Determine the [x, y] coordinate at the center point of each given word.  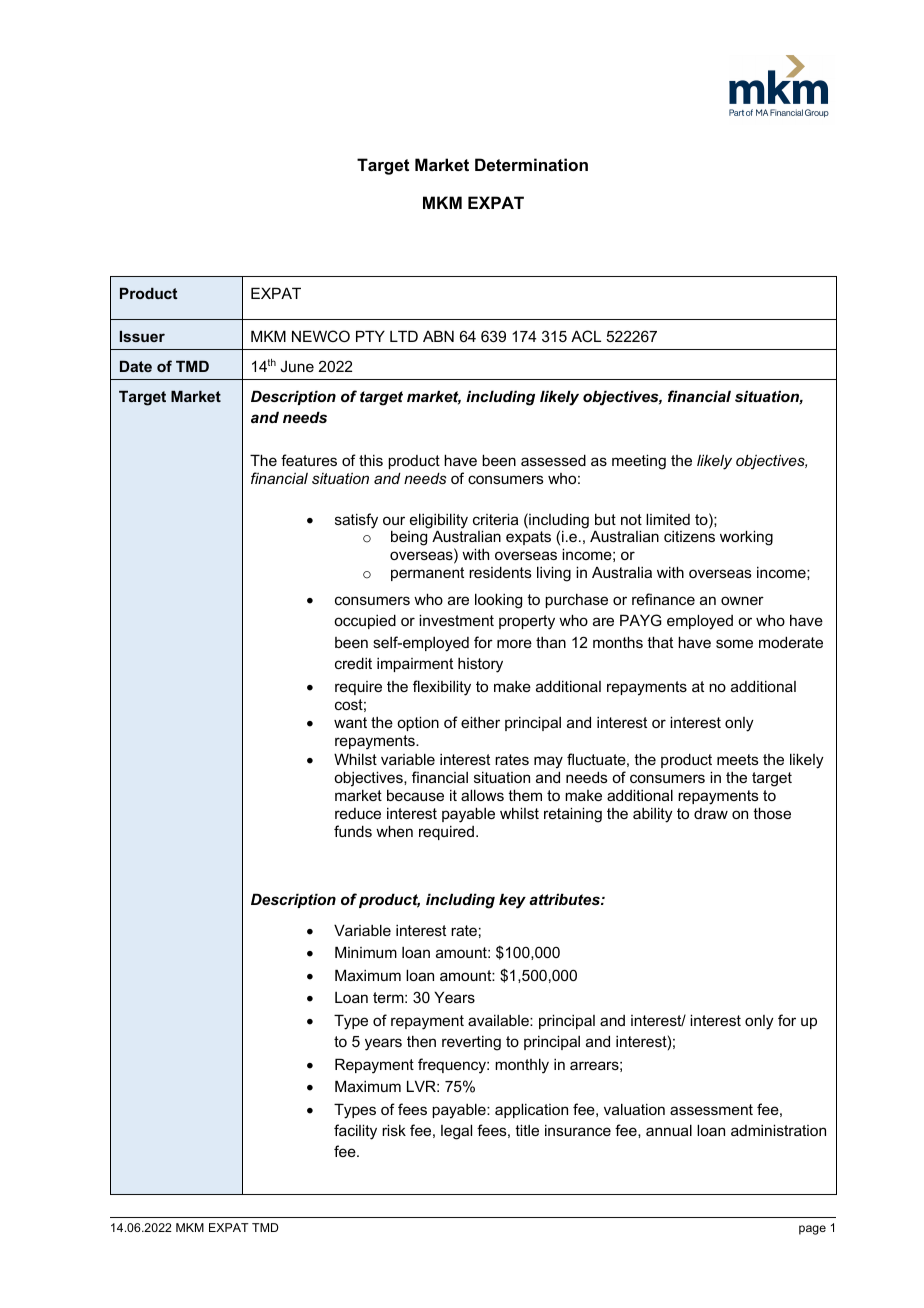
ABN [438, 336]
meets [738, 759]
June [297, 366]
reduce [358, 813]
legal [456, 1132]
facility [355, 1132]
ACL [586, 336]
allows [482, 795]
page [812, 1230]
